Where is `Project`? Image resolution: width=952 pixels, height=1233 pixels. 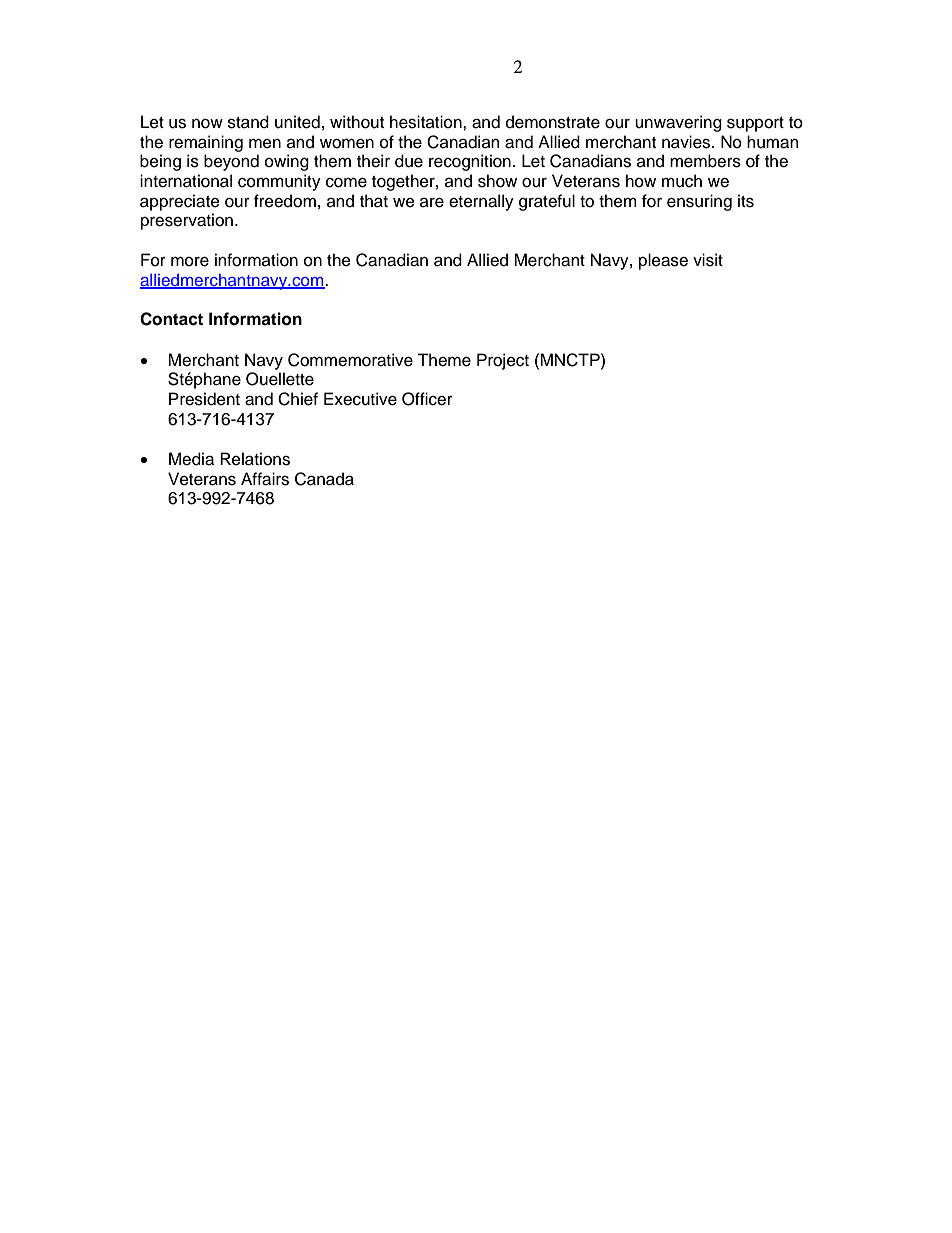
Project is located at coordinates (503, 361).
